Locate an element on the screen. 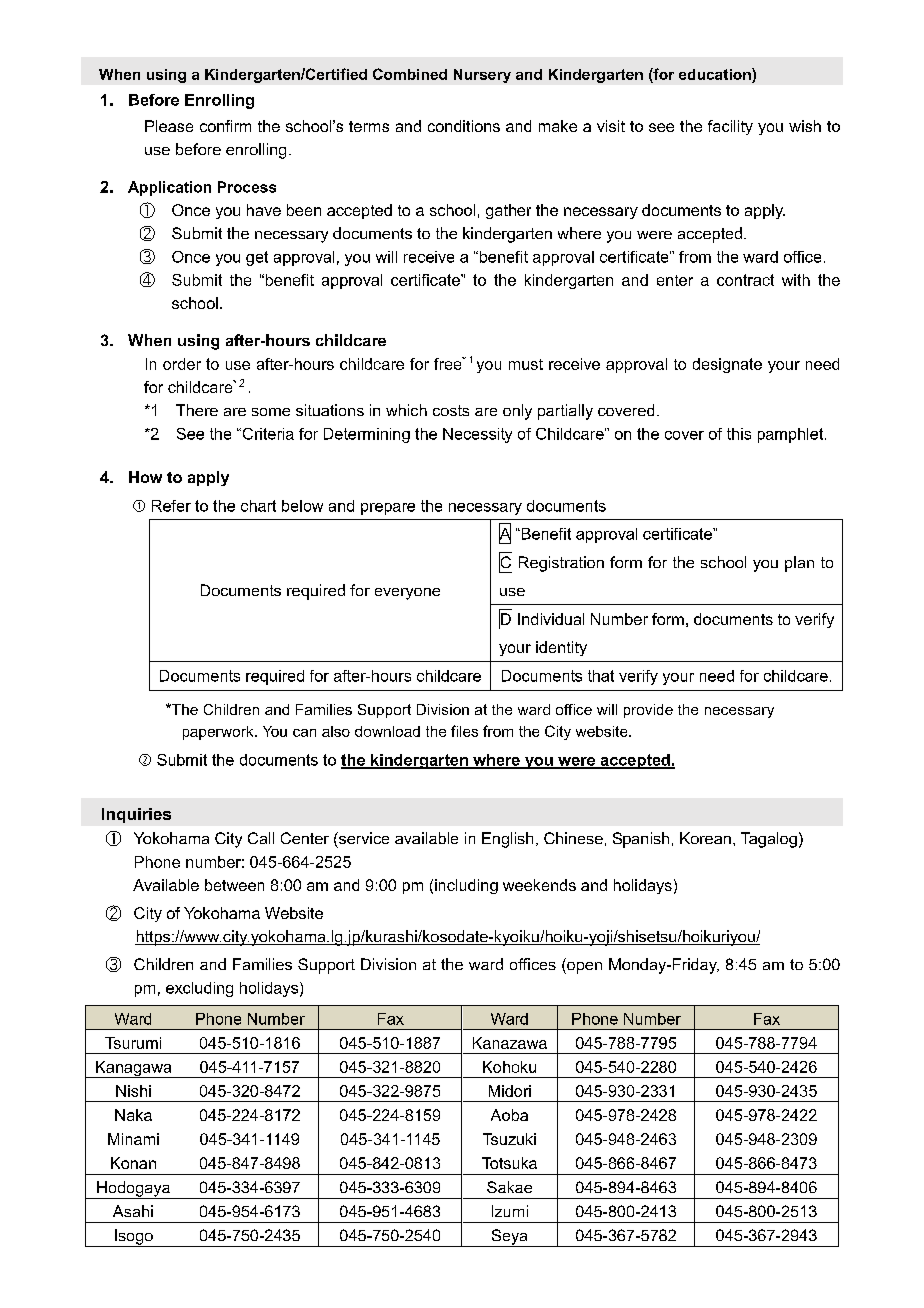  Konan is located at coordinates (133, 1163).
